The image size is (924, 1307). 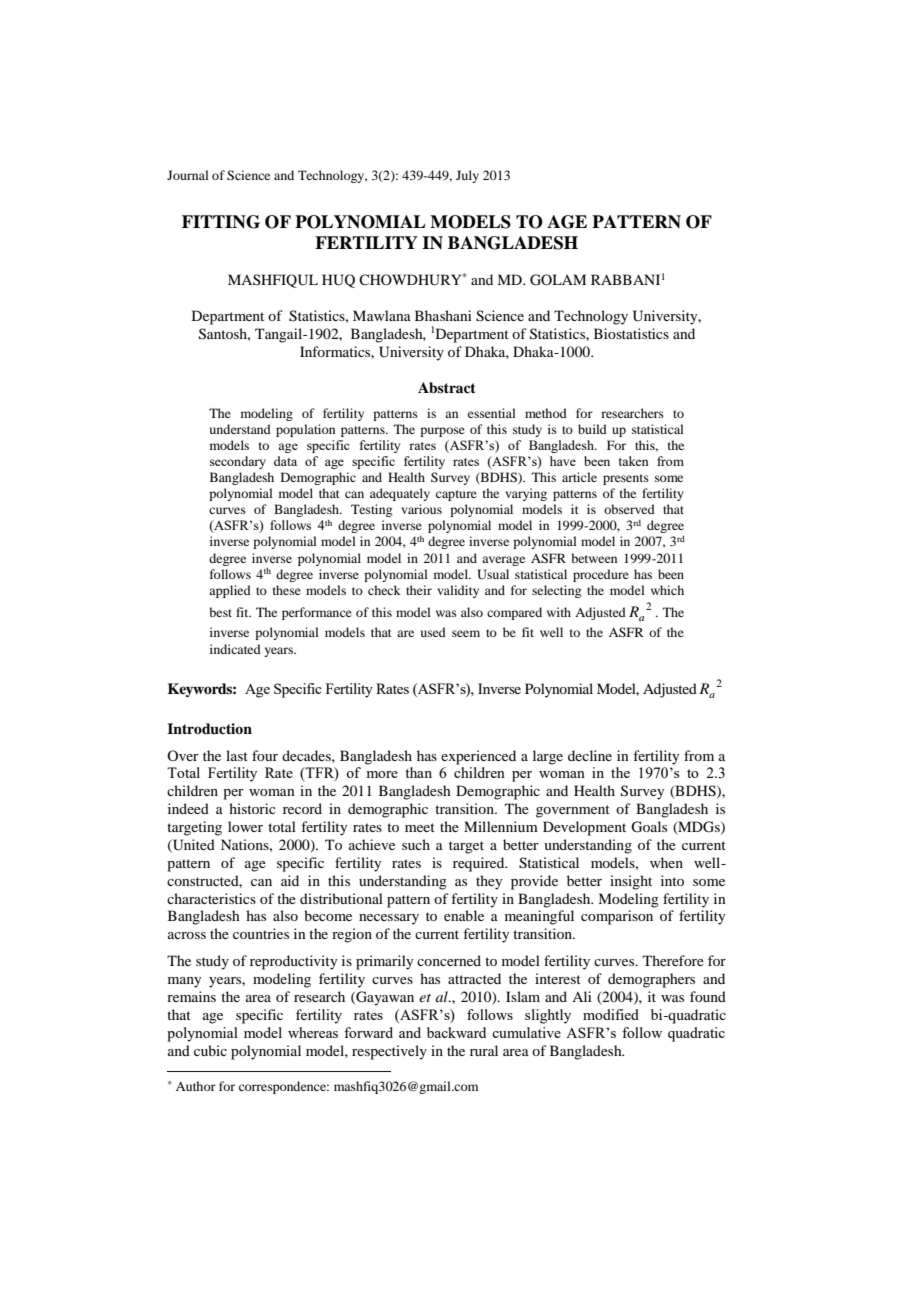 I want to click on than, so click(x=418, y=772).
